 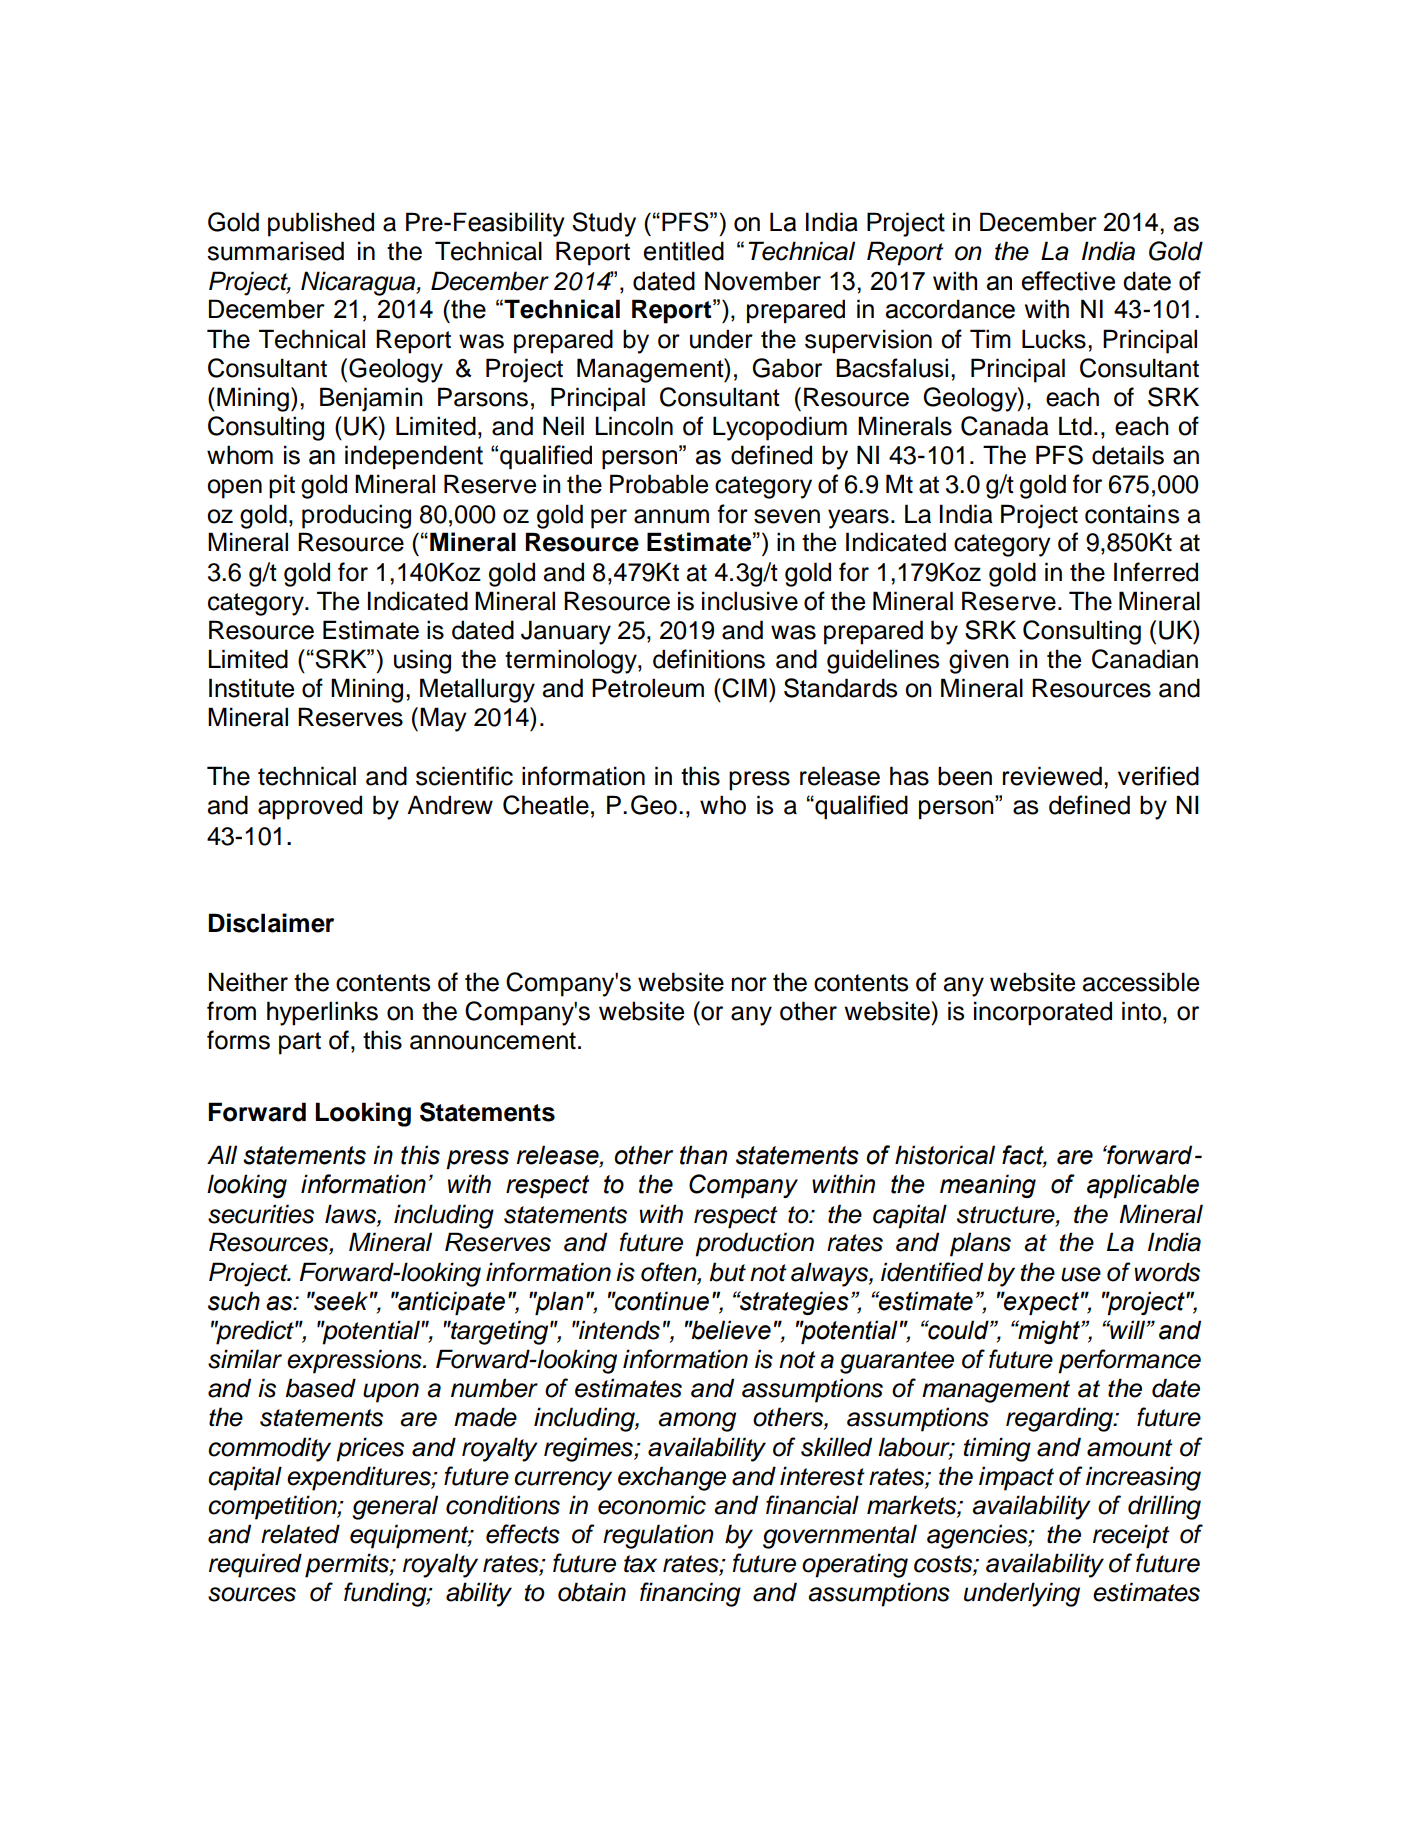 I want to click on receipt, so click(x=1131, y=1536).
